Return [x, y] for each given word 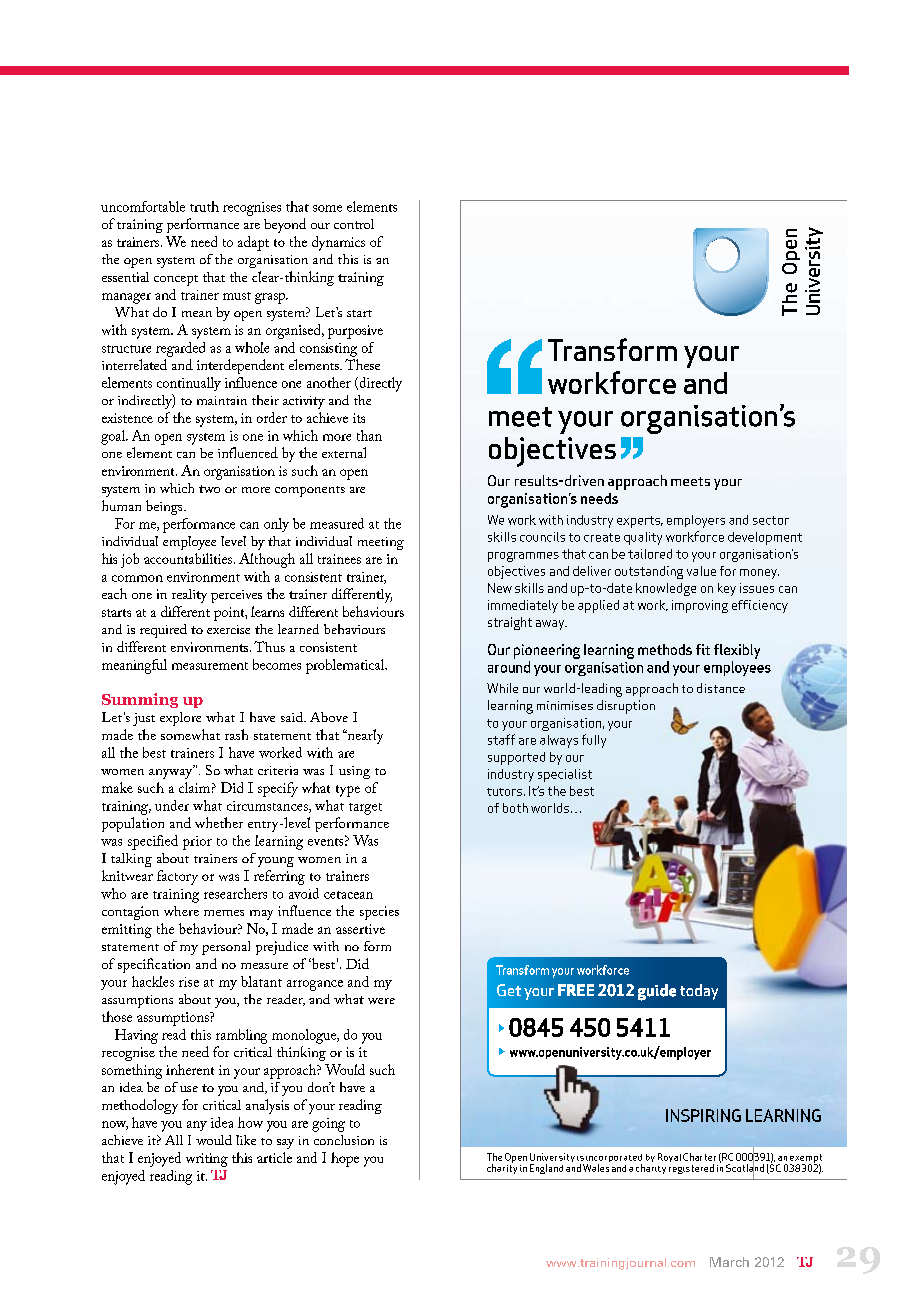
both [515, 808]
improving [700, 606]
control [354, 224]
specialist [565, 775]
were [381, 1001]
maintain [222, 400]
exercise [228, 629]
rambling [241, 1036]
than [369, 435]
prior [197, 843]
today [699, 992]
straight [510, 623]
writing [207, 1160]
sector [771, 520]
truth [204, 206]
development [765, 538]
